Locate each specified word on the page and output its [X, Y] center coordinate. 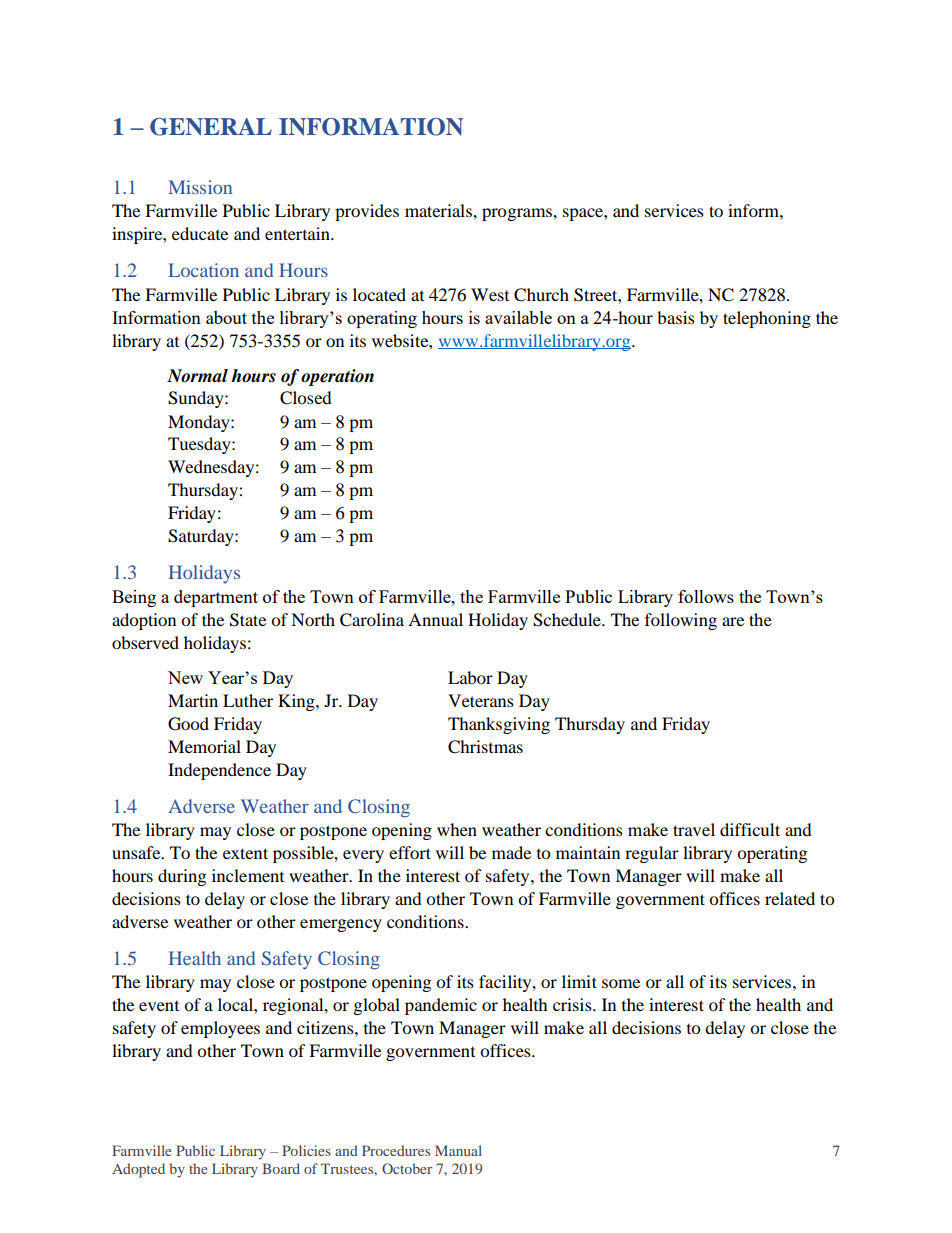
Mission [200, 187]
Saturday [202, 537]
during [182, 877]
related [790, 898]
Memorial [204, 746]
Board [281, 1168]
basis [676, 317]
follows [706, 596]
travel [694, 829]
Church [541, 295]
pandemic [441, 1006]
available [518, 317]
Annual [435, 619]
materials [439, 210]
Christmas [485, 747]
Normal [197, 376]
